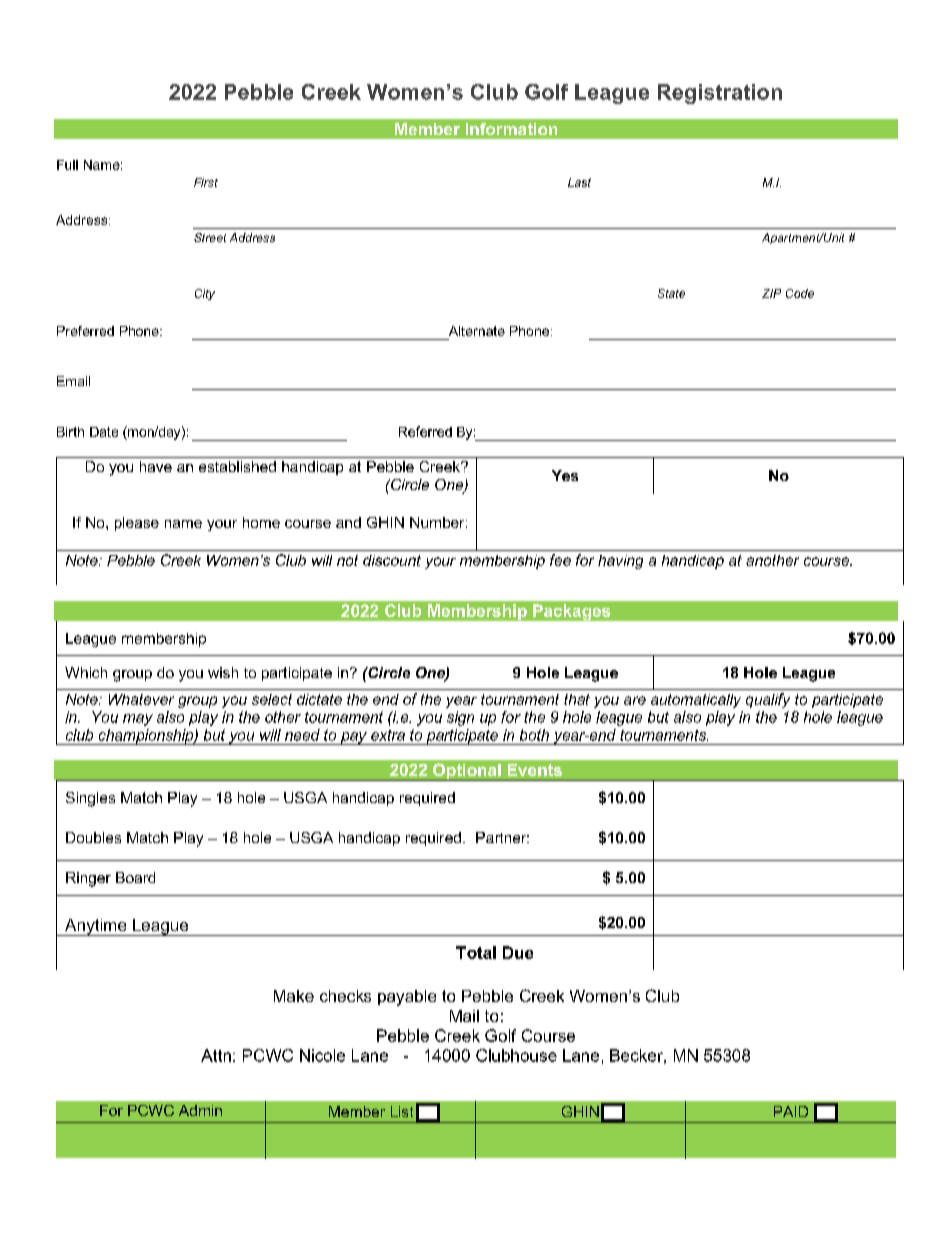 The height and width of the image is (1233, 952). What do you see at coordinates (791, 1111) in the image?
I see `PAID` at bounding box center [791, 1111].
